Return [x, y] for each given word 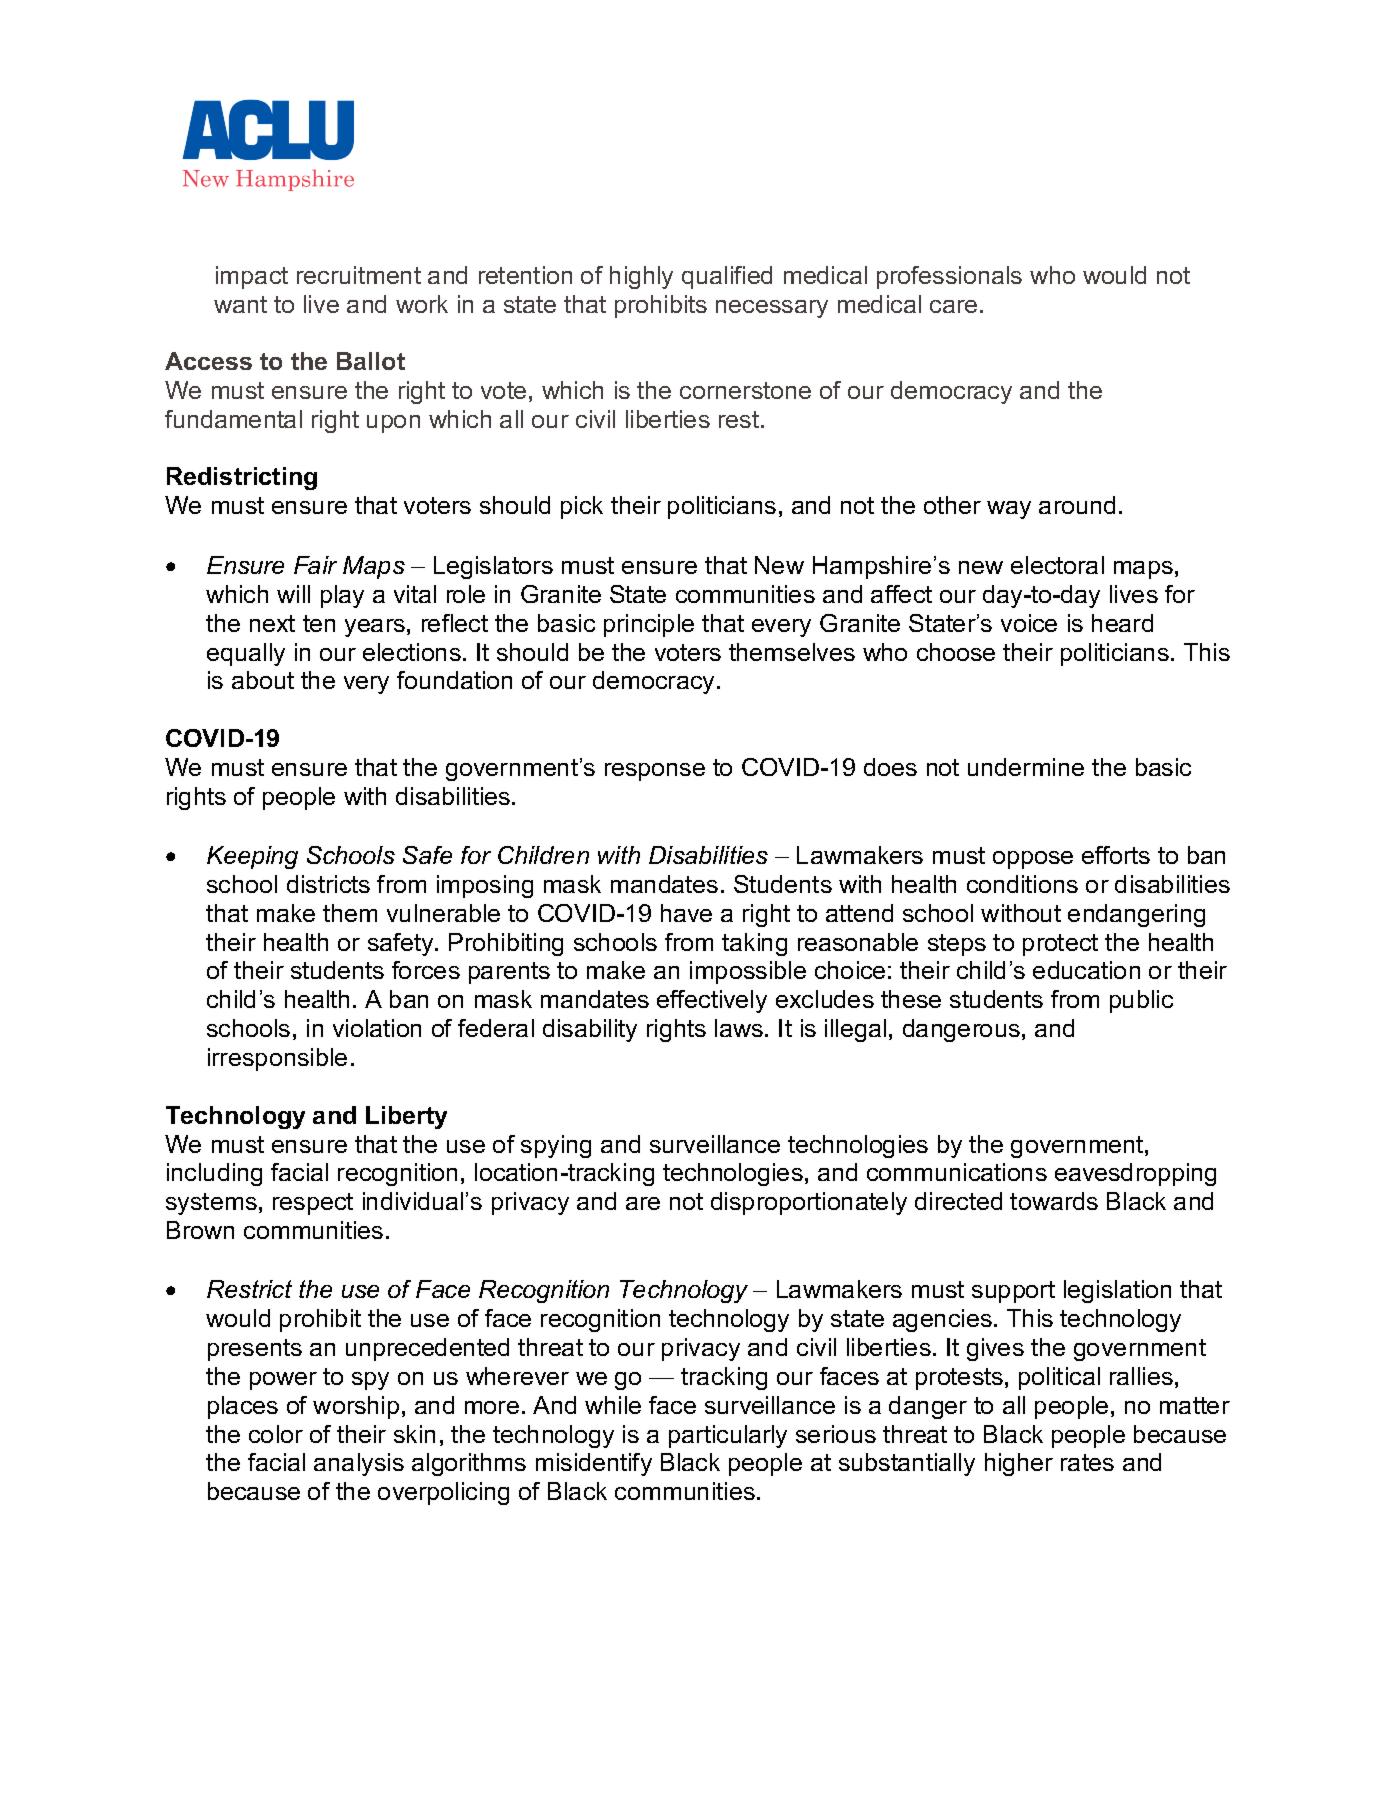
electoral [1057, 565]
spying [556, 1146]
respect [313, 1204]
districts [328, 884]
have [686, 913]
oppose [1033, 860]
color [276, 1434]
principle [649, 625]
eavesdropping [1135, 1174]
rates [1087, 1462]
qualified [727, 277]
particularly [728, 1436]
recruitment [359, 275]
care [953, 306]
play [342, 596]
